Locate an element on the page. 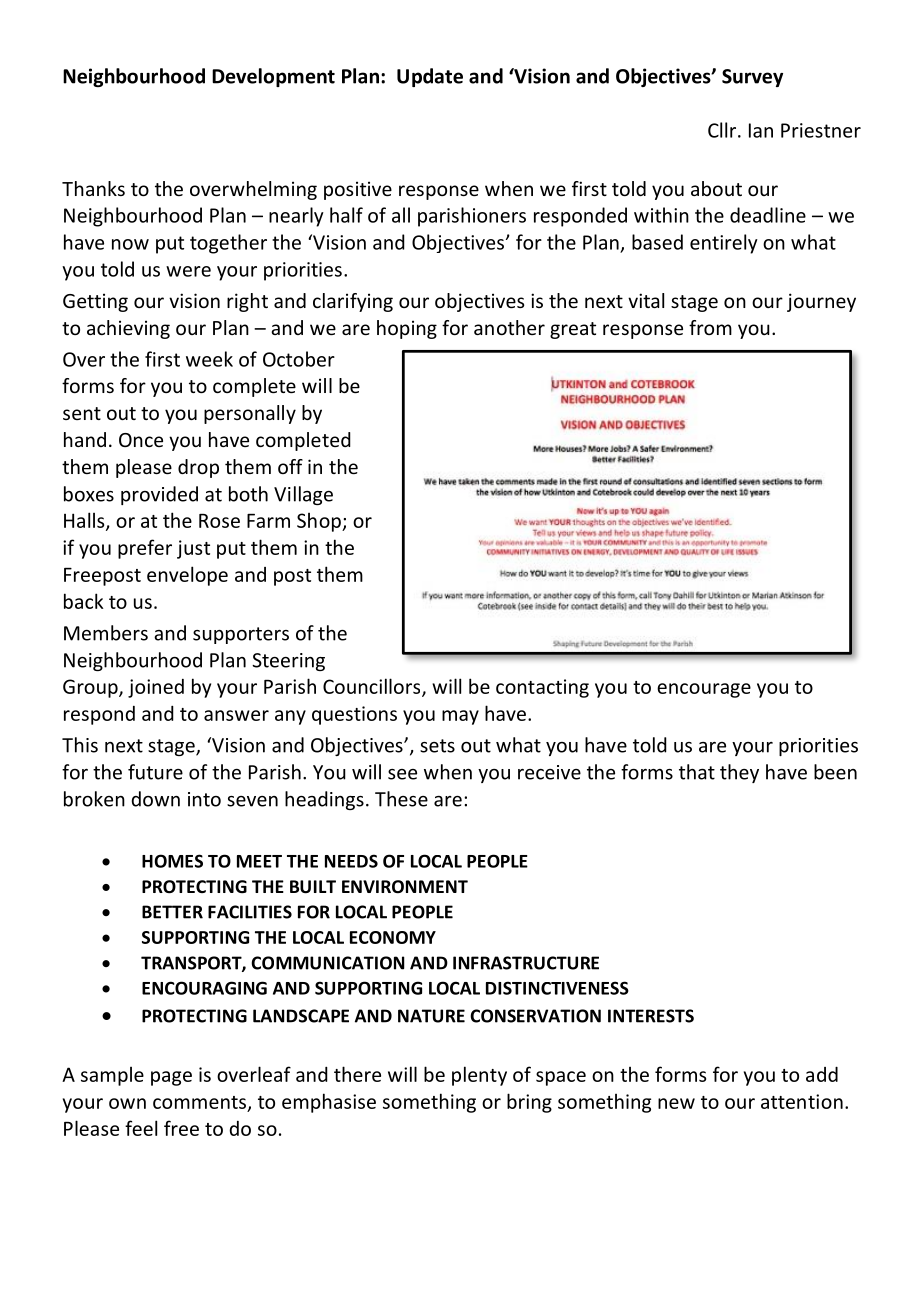 This document has height=1313, width=924. hoping is located at coordinates (407, 329).
